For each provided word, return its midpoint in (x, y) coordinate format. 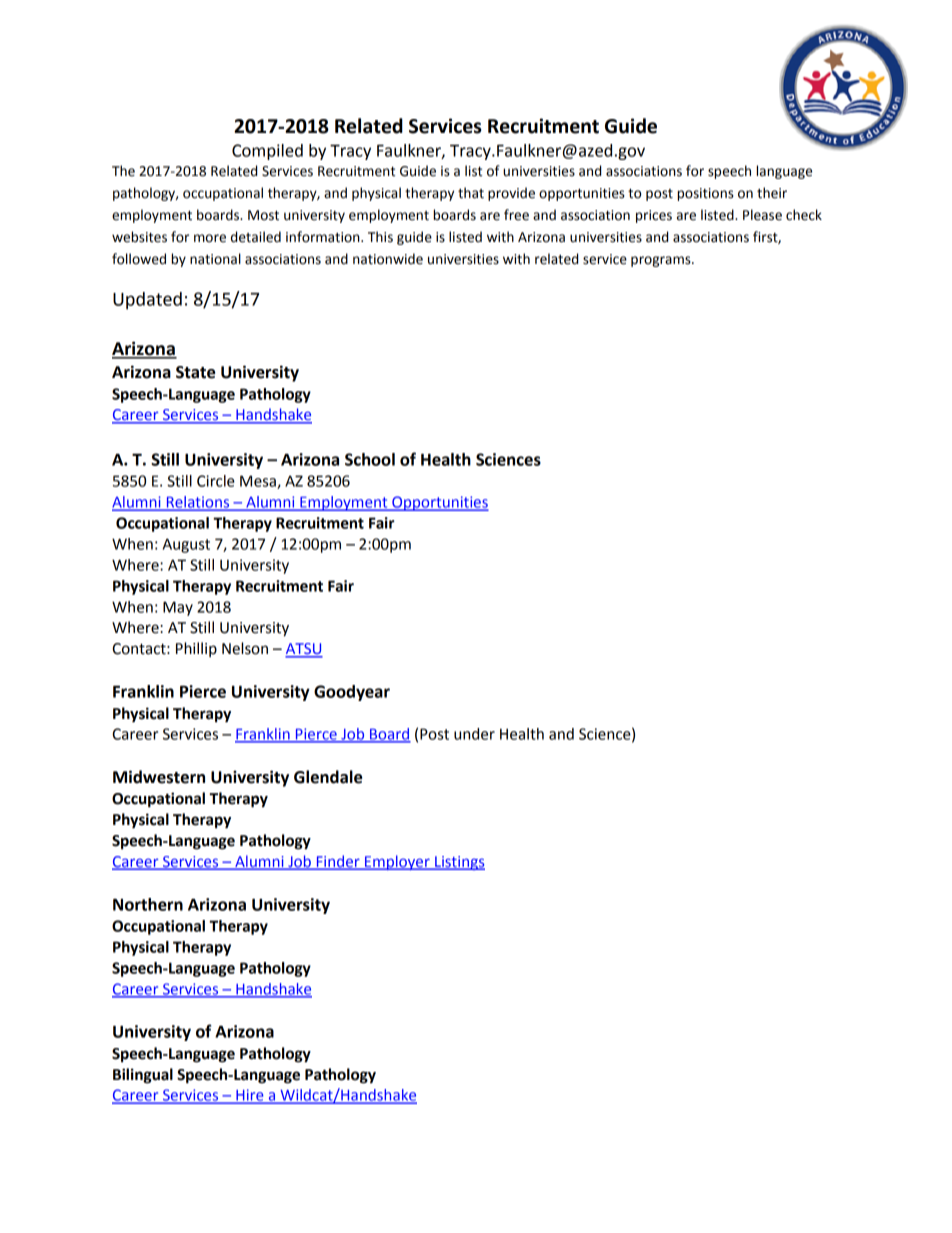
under (474, 734)
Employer (397, 862)
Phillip (196, 649)
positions (705, 194)
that (471, 193)
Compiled (267, 152)
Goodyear (352, 693)
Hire (250, 1096)
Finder (338, 862)
